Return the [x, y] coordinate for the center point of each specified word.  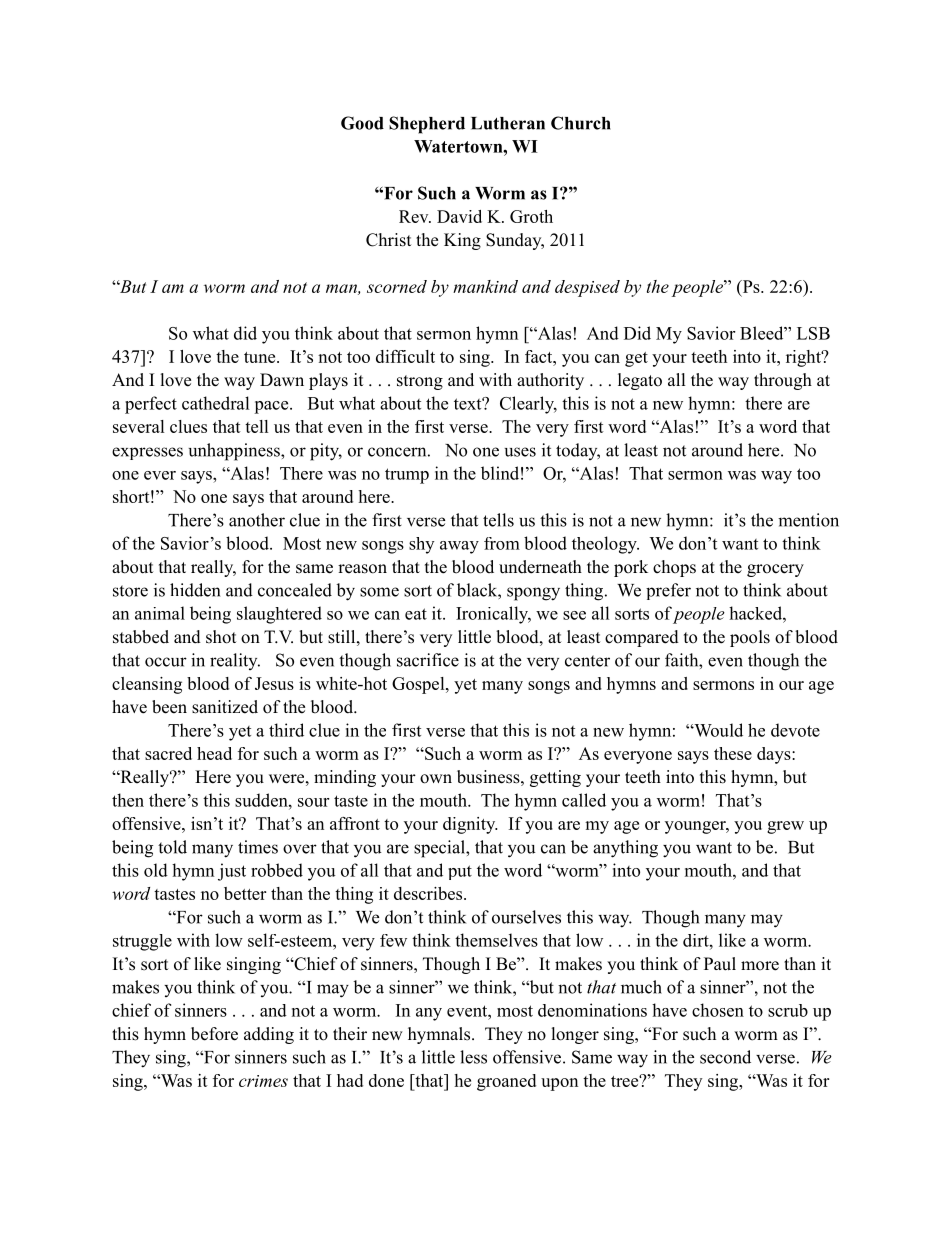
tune [261, 357]
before [214, 1034]
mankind [485, 286]
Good [362, 123]
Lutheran [508, 123]
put [460, 872]
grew [785, 827]
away [459, 547]
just [232, 872]
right [804, 358]
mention [808, 520]
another [257, 520]
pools [750, 638]
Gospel [419, 685]
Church [581, 123]
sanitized [225, 707]
